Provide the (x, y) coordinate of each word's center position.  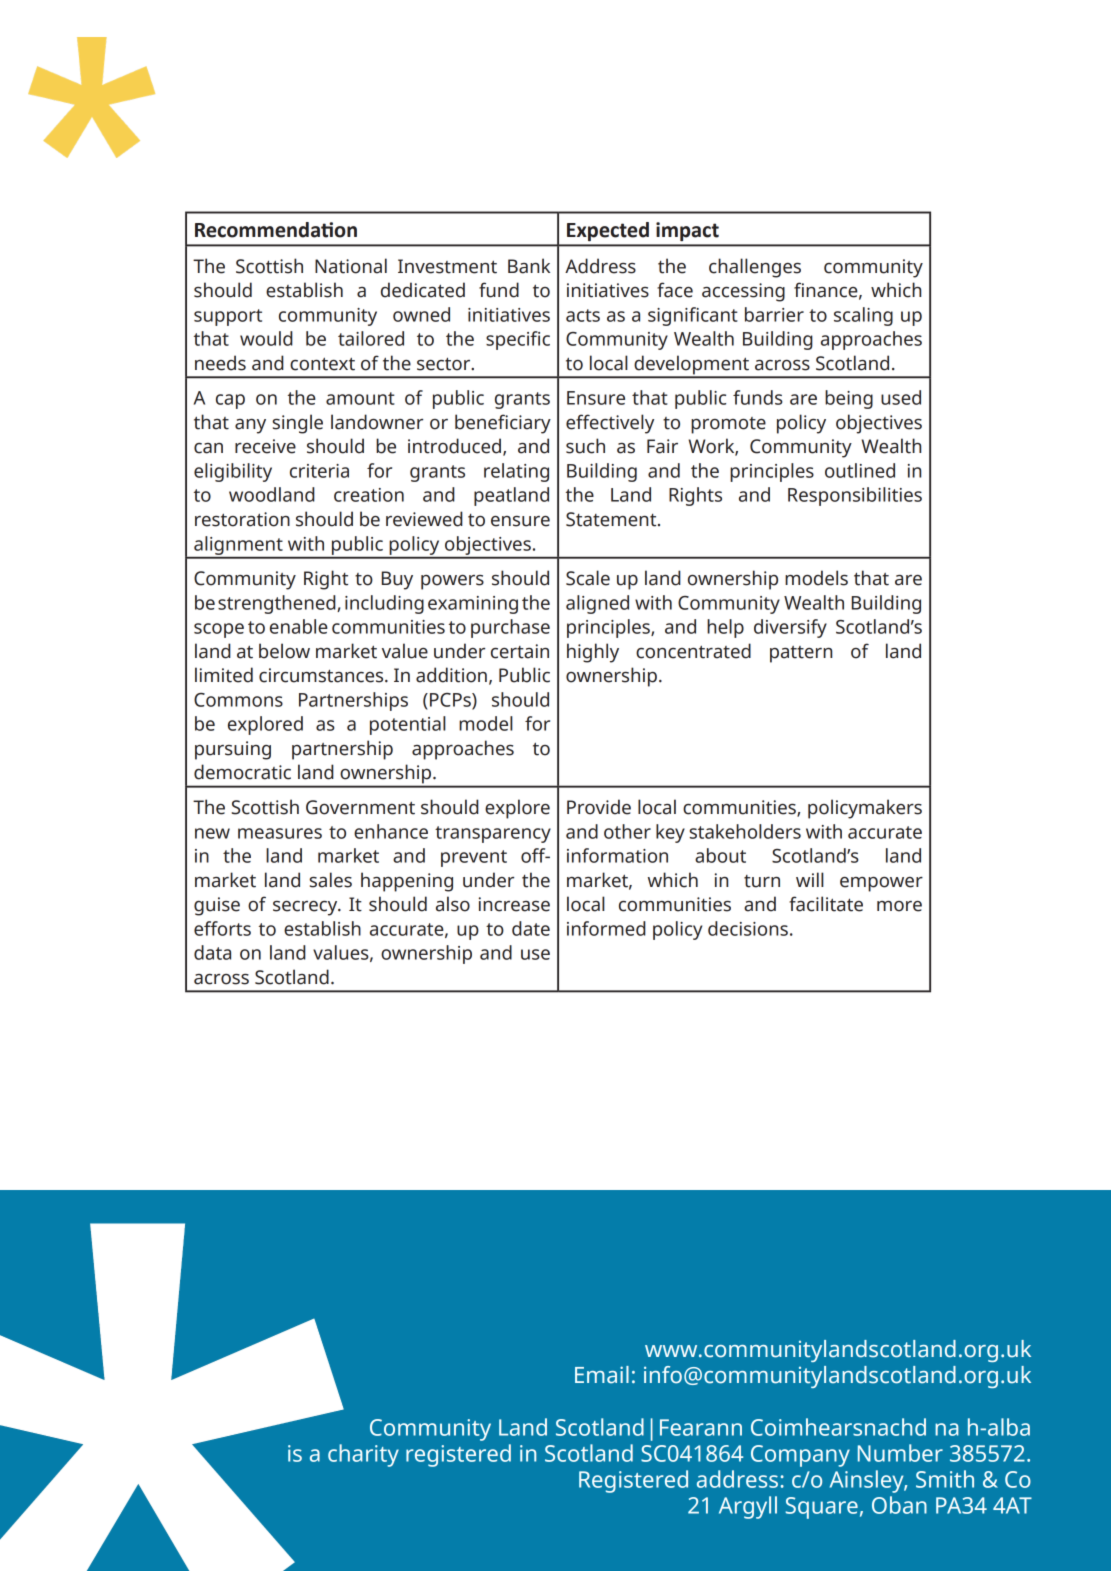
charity (363, 1455)
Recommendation (276, 230)
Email (602, 1375)
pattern (801, 654)
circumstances (322, 675)
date (531, 928)
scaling (863, 316)
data (212, 952)
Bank (529, 266)
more (899, 906)
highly (593, 653)
